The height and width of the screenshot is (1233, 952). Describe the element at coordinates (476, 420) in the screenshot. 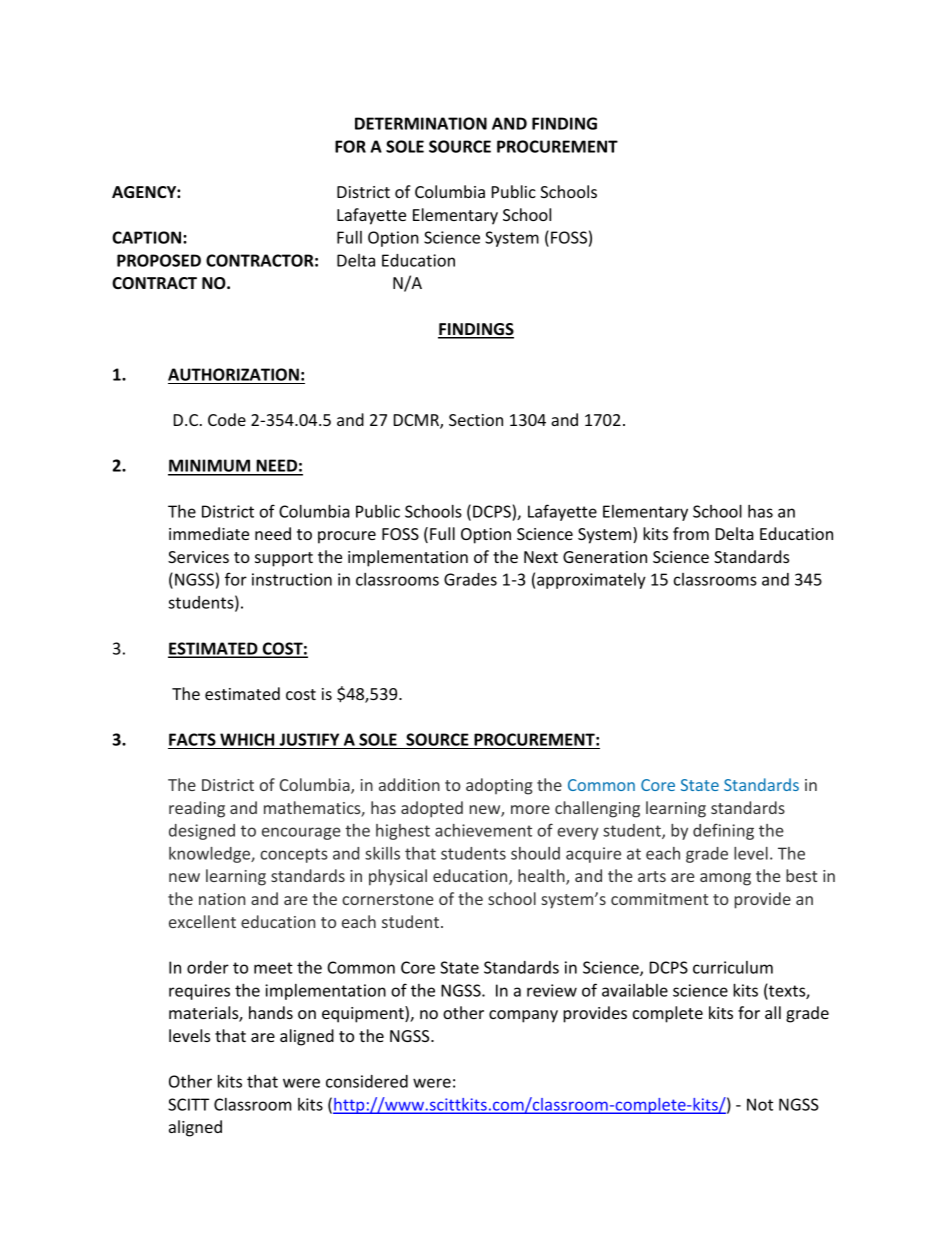

I see `Section` at that location.
